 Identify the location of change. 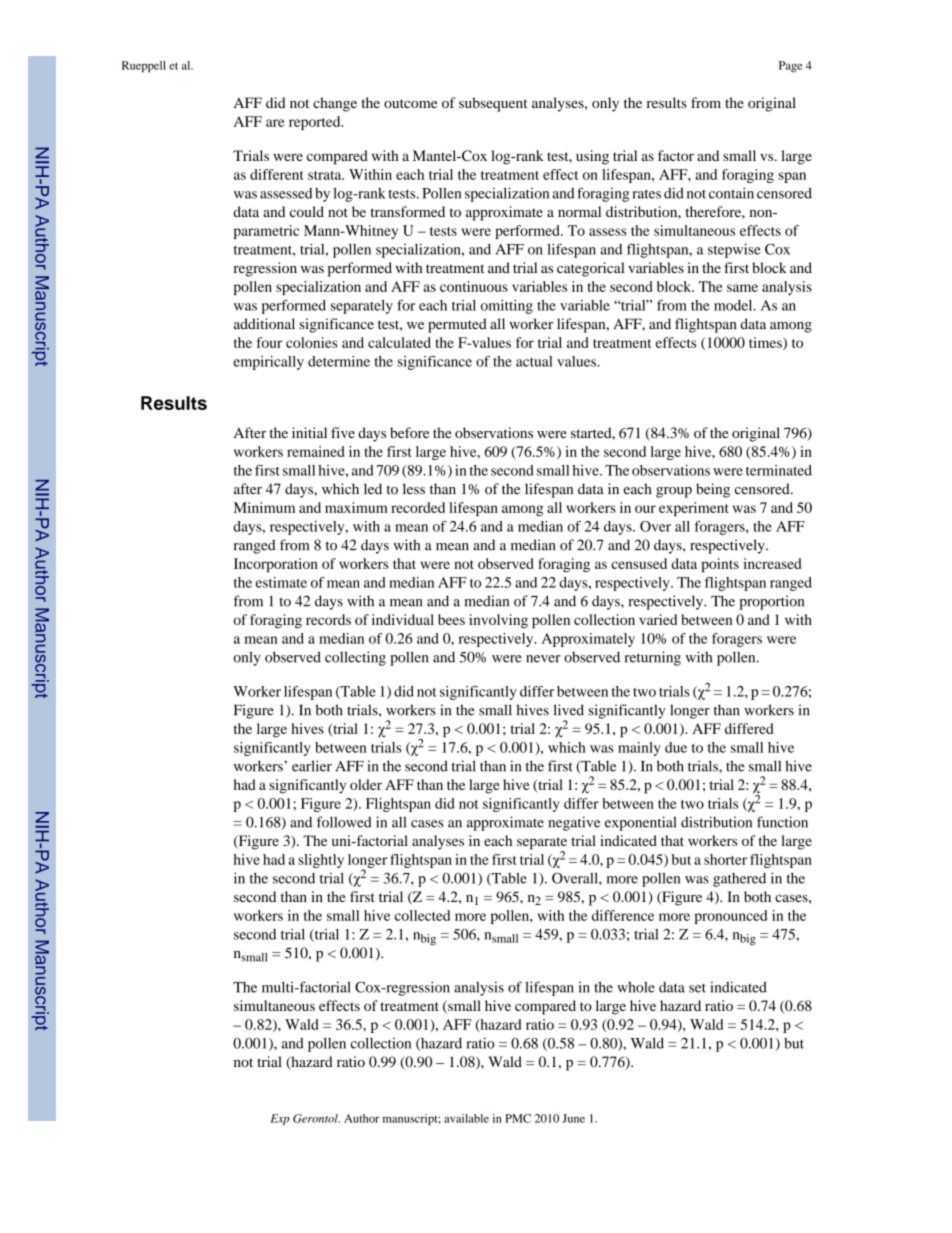
(335, 104).
